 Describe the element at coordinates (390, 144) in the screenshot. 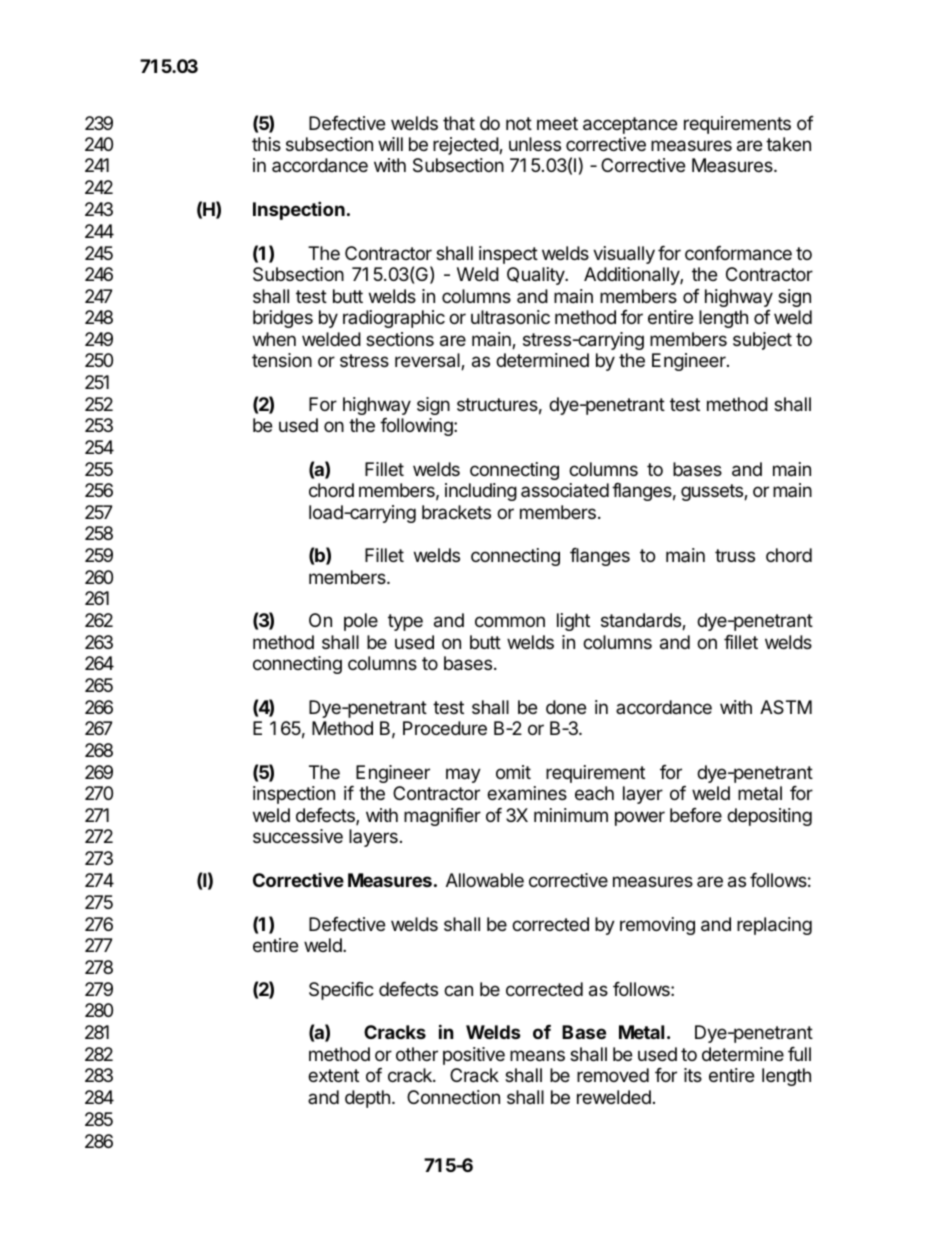

I see `will` at that location.
